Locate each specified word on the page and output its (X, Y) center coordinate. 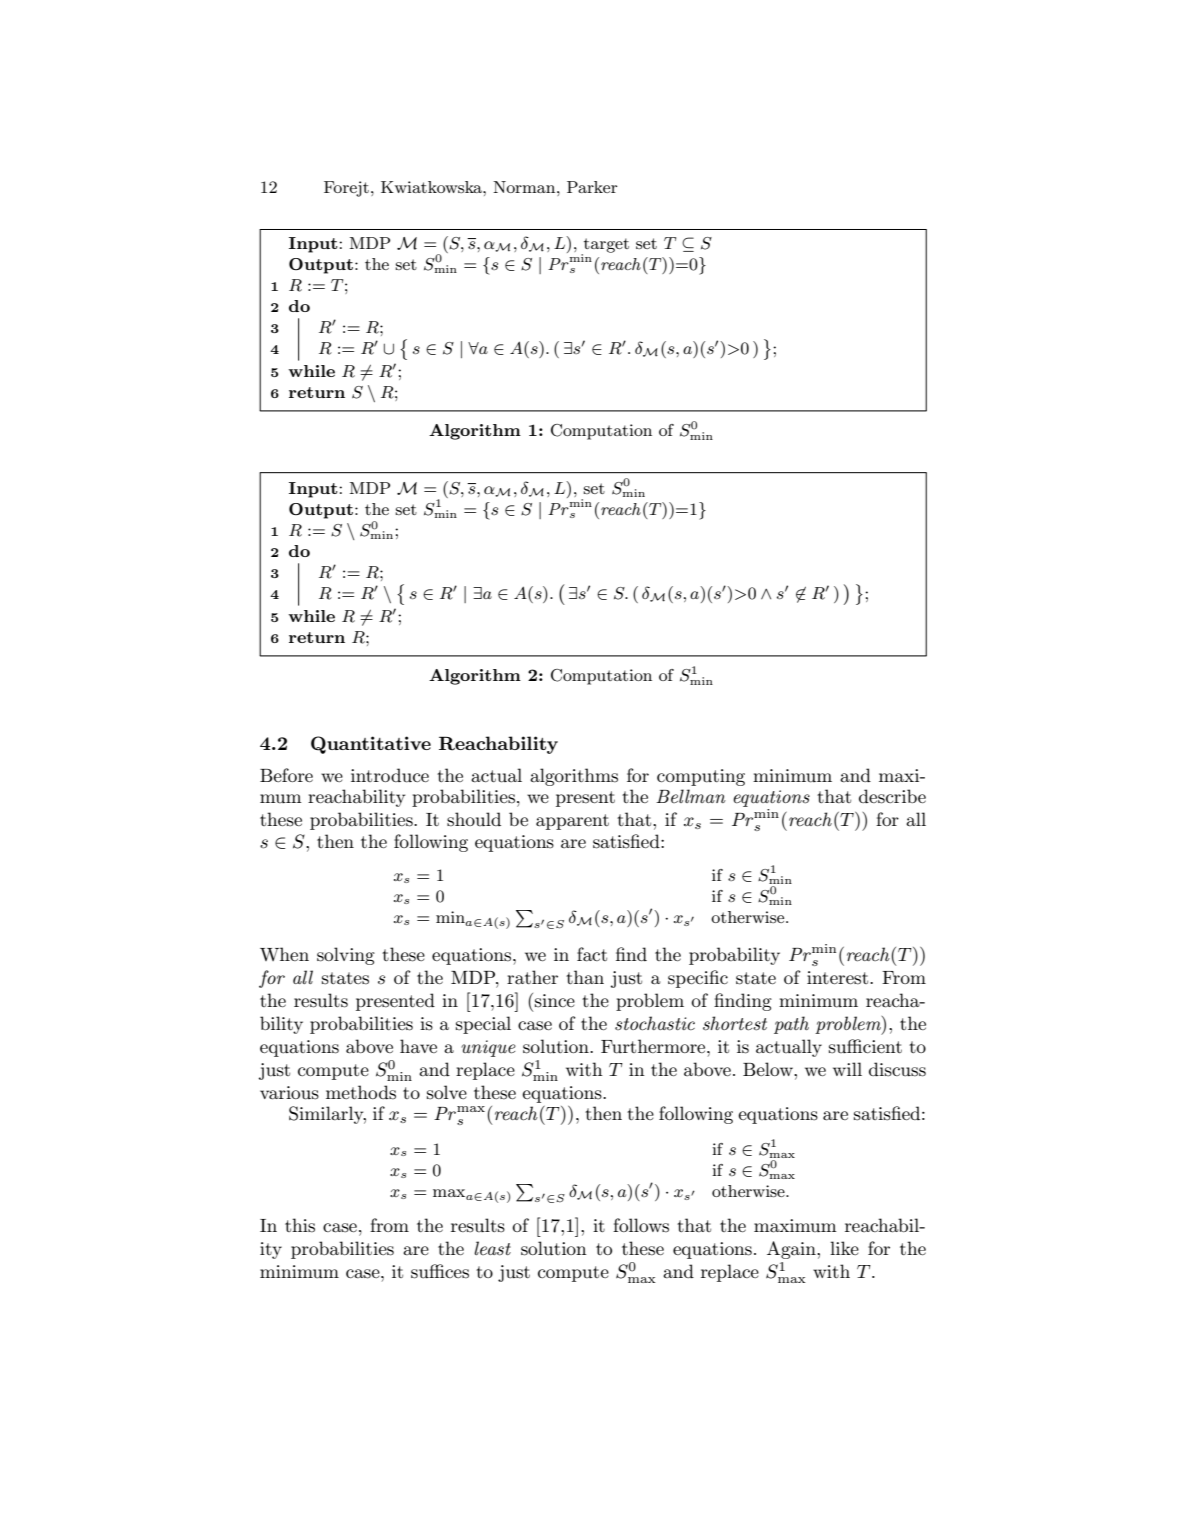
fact (592, 954)
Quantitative (371, 745)
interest (839, 978)
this (300, 1225)
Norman (525, 187)
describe (892, 796)
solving (346, 956)
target (605, 246)
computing (701, 777)
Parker (592, 187)
